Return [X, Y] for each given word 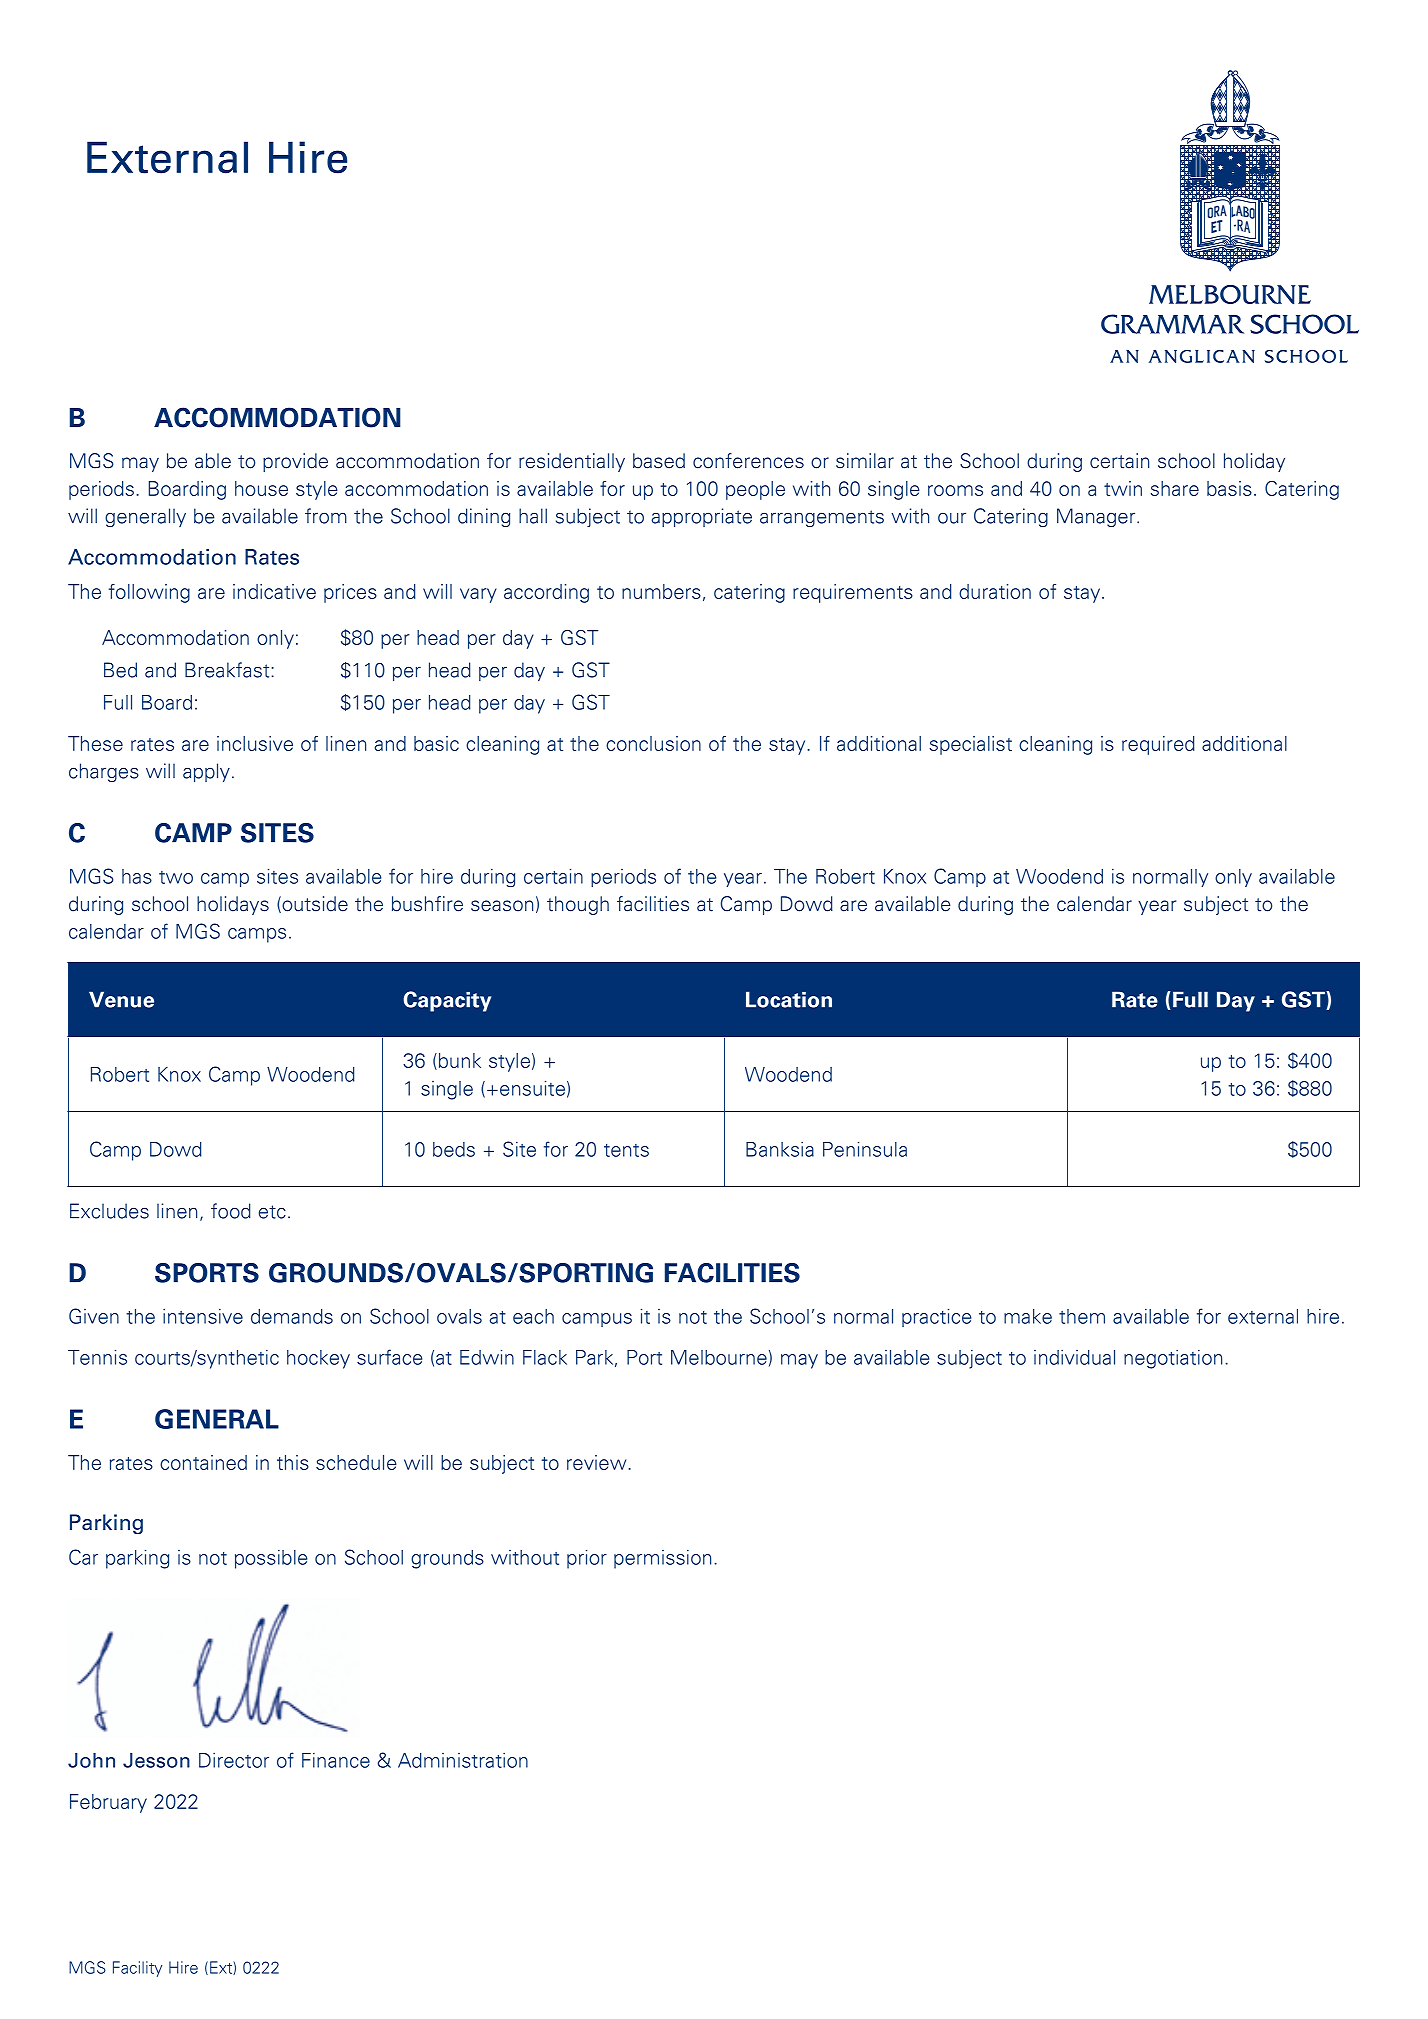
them [1082, 1316]
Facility [137, 1969]
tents [626, 1150]
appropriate [702, 517]
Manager [1096, 517]
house [261, 488]
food [231, 1211]
